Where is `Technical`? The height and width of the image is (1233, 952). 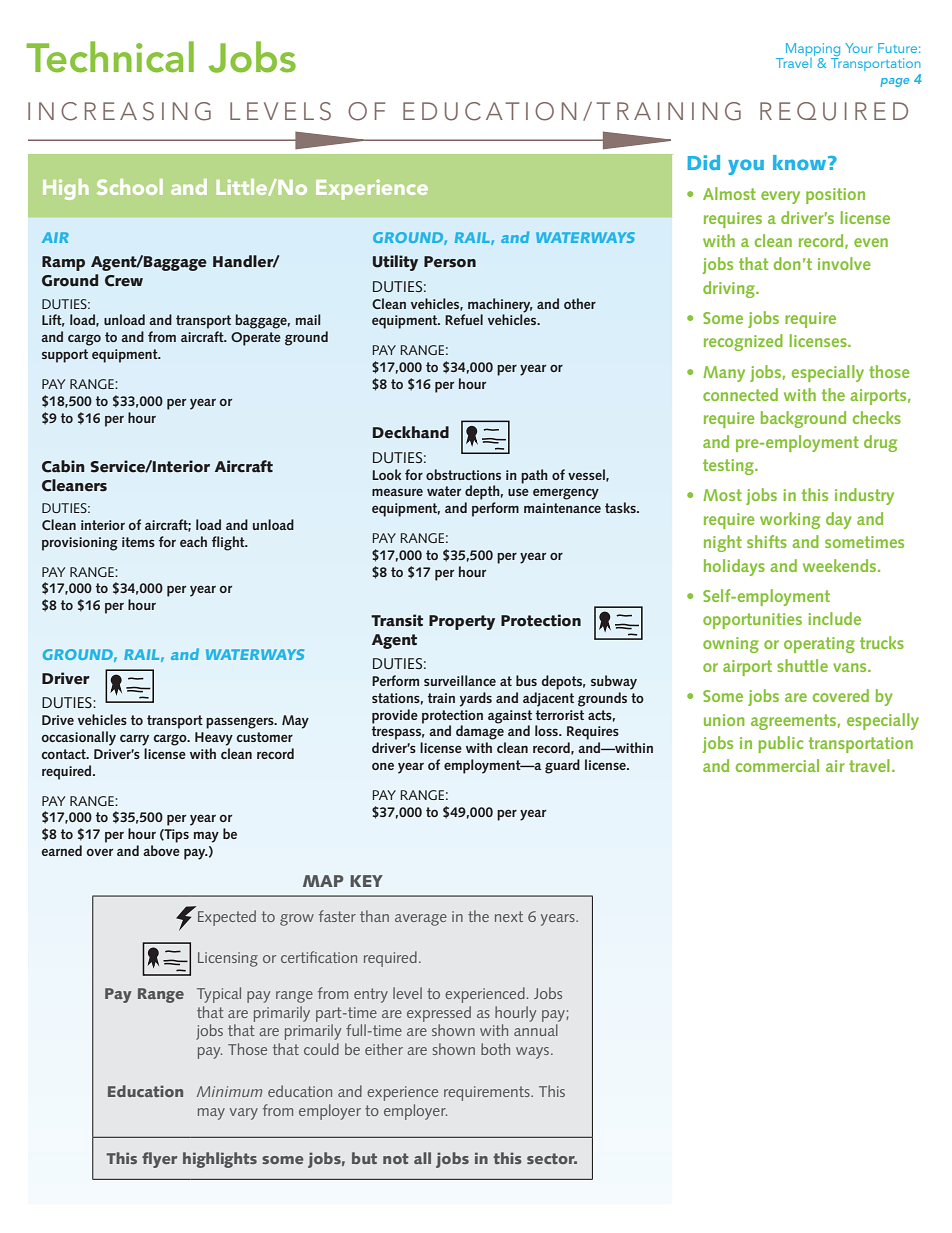
Technical is located at coordinates (110, 57).
